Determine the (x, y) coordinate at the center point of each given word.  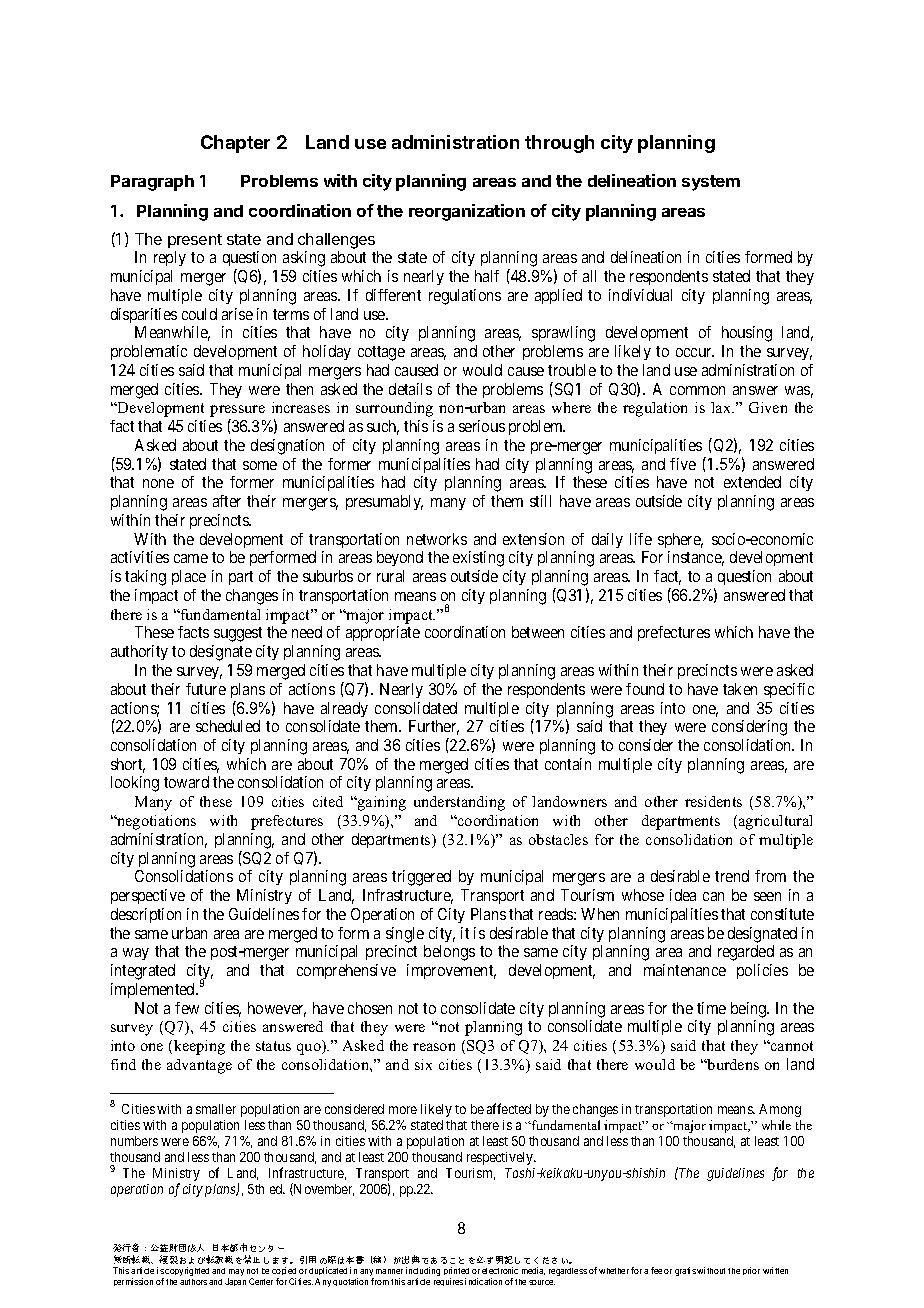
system (711, 183)
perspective (148, 896)
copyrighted (187, 1271)
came (191, 558)
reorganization (467, 212)
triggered (421, 878)
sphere (680, 540)
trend (732, 876)
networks (437, 539)
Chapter (235, 144)
